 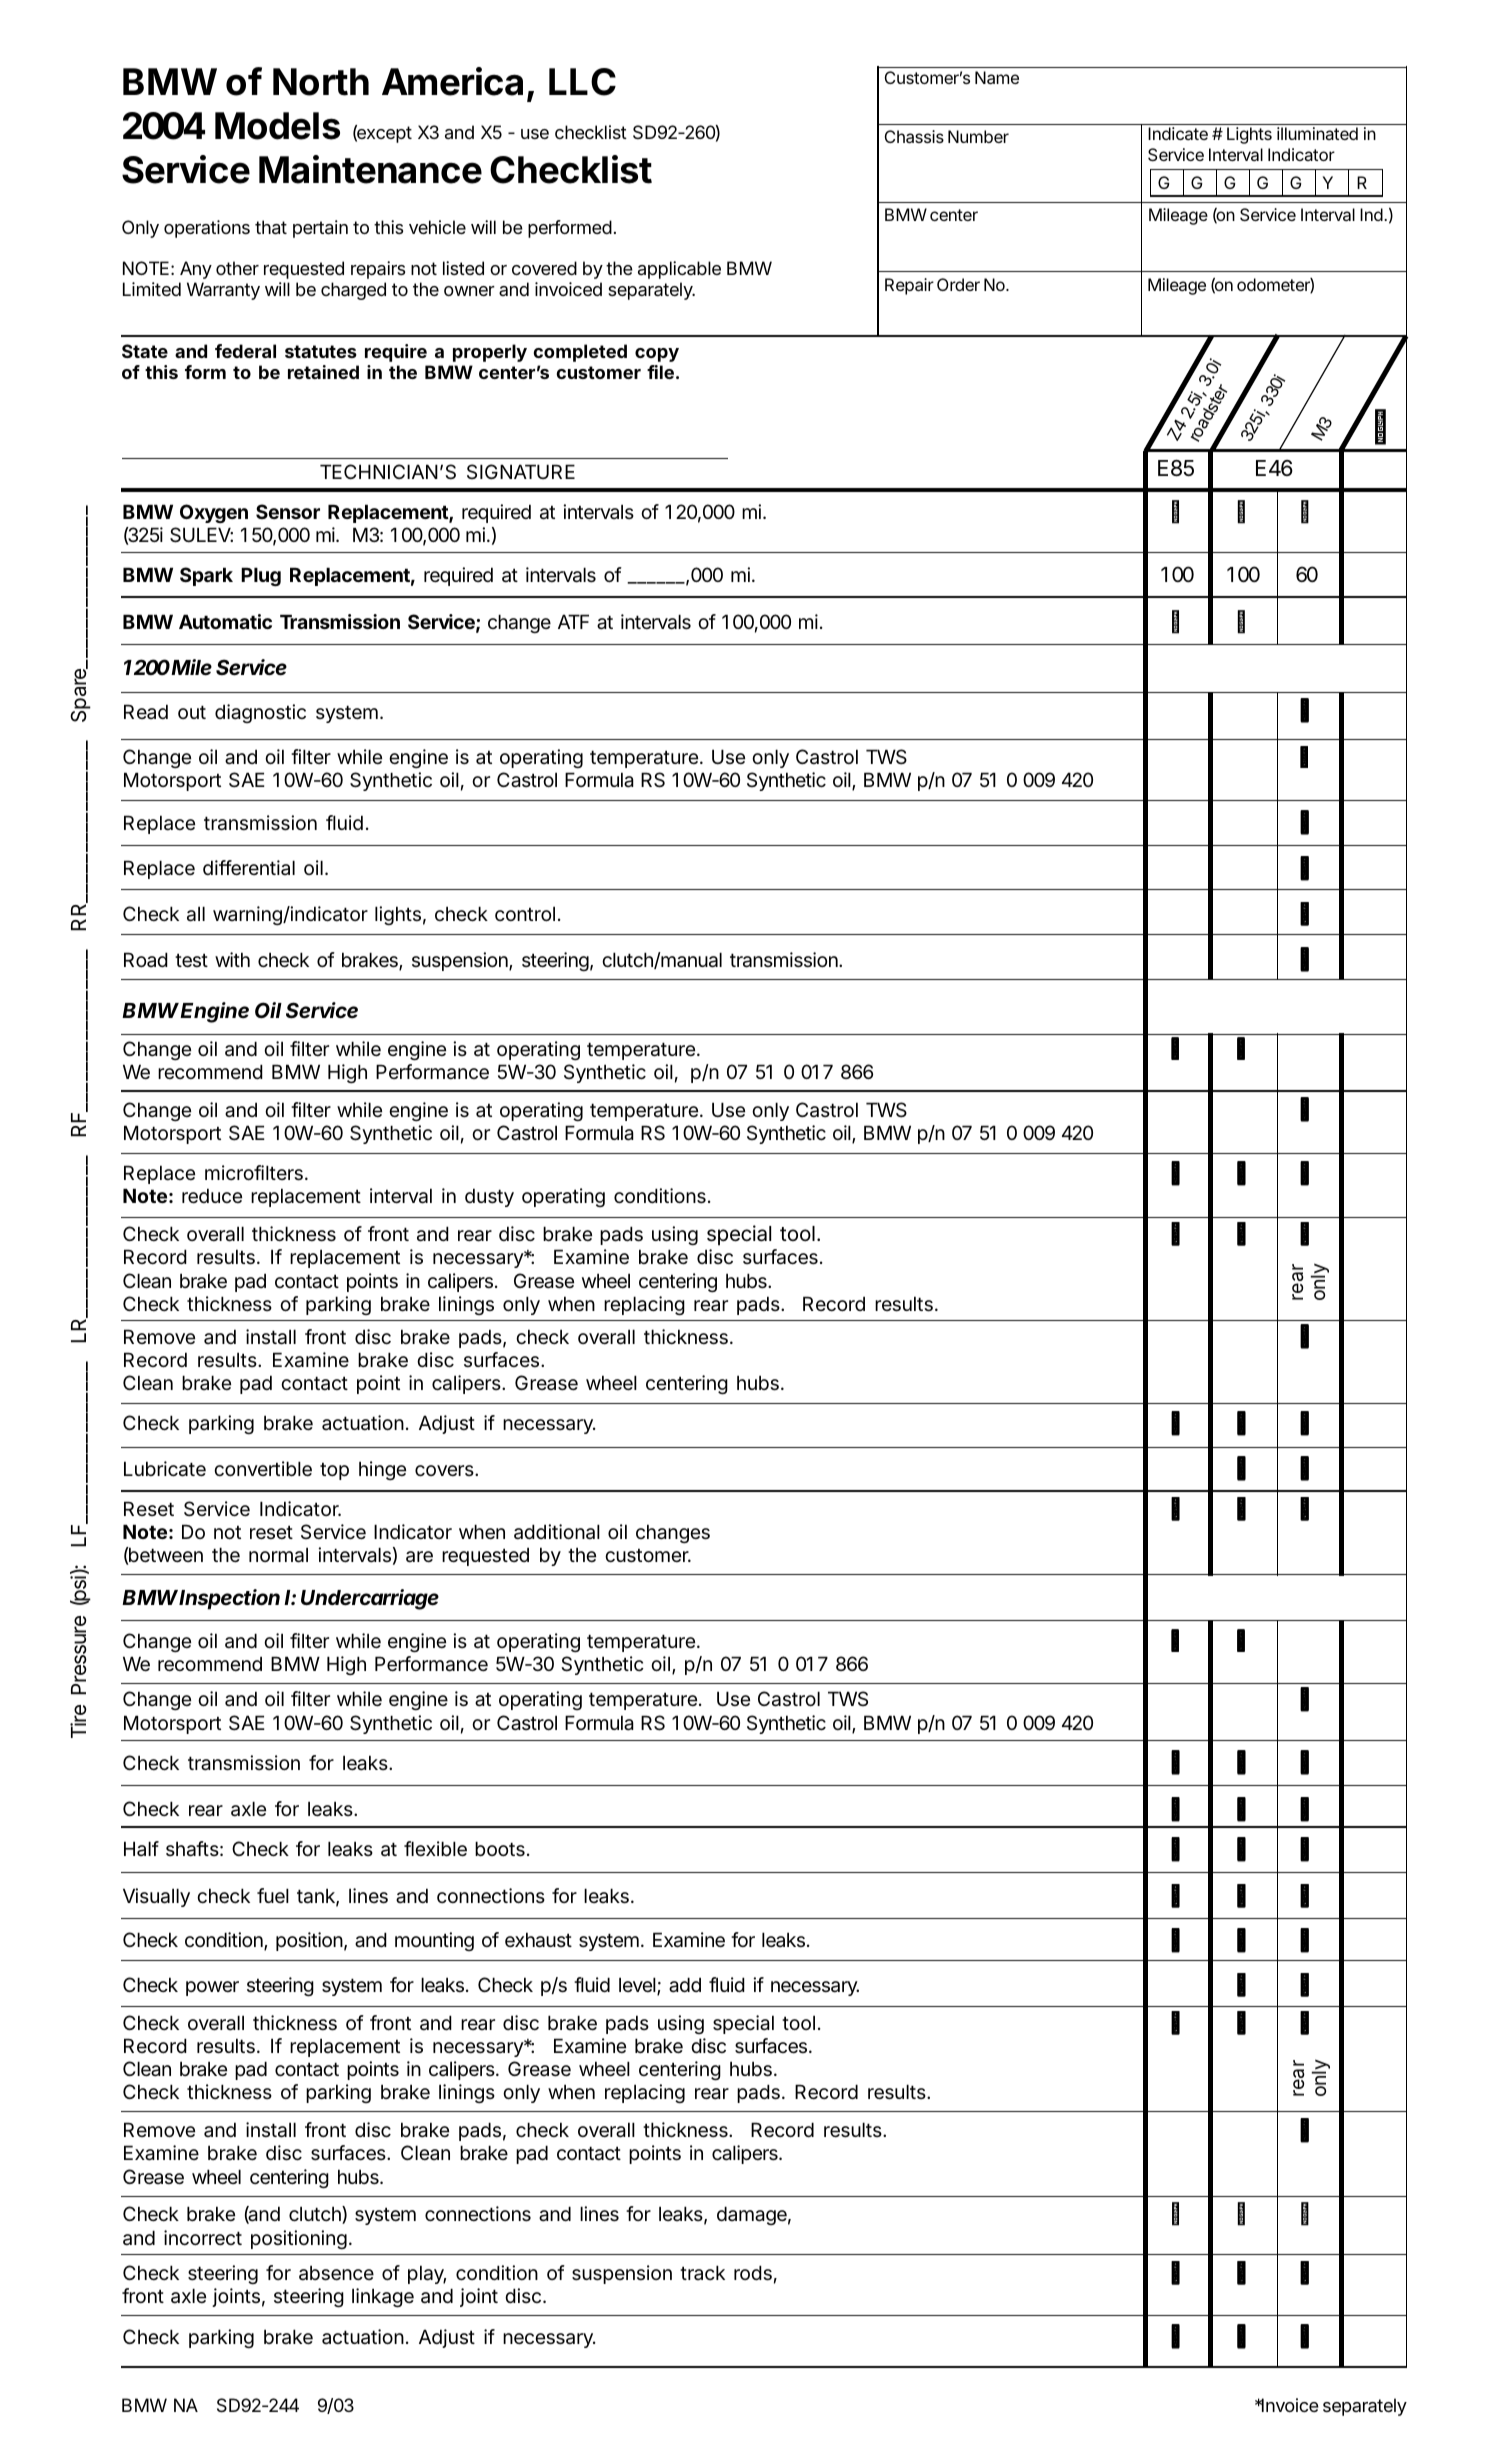 I want to click on Plug, so click(x=261, y=576).
